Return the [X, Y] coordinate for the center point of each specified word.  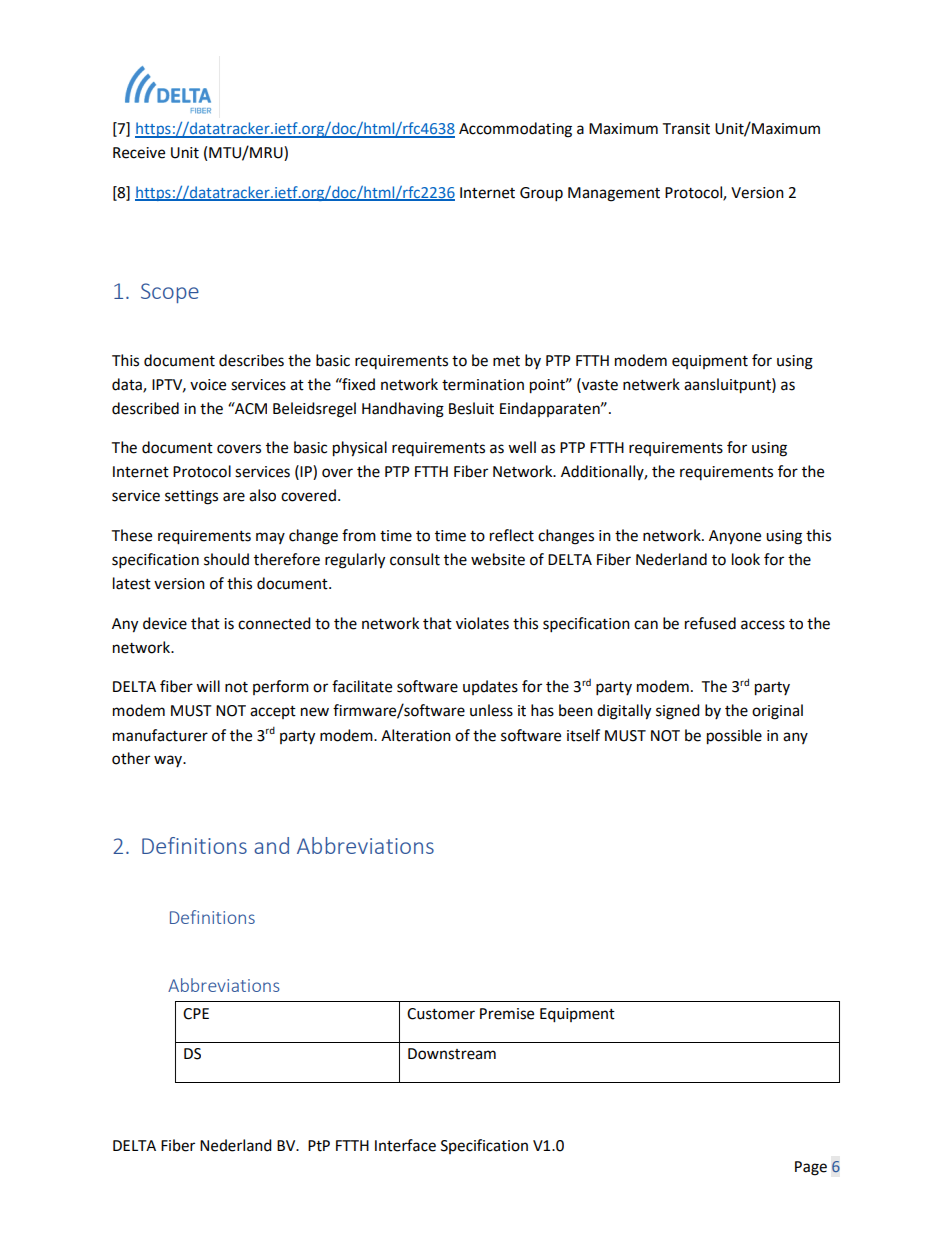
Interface [405, 1145]
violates [482, 623]
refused [710, 623]
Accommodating [515, 130]
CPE [196, 1014]
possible [734, 737]
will [208, 686]
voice [208, 385]
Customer [441, 1014]
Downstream [452, 1054]
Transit [686, 129]
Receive [139, 153]
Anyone [735, 537]
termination [483, 385]
